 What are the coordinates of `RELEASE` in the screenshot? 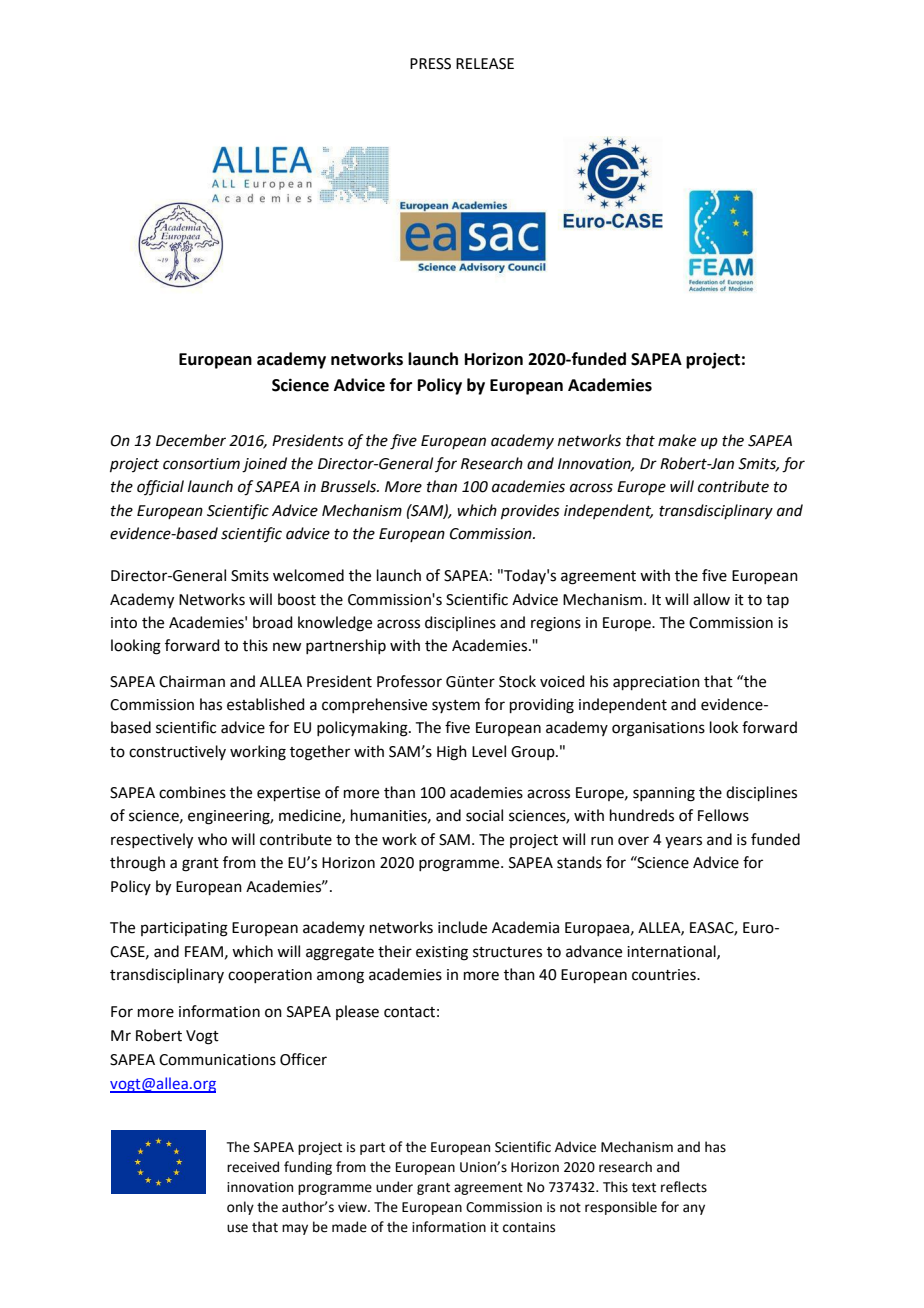 It's located at (485, 64).
